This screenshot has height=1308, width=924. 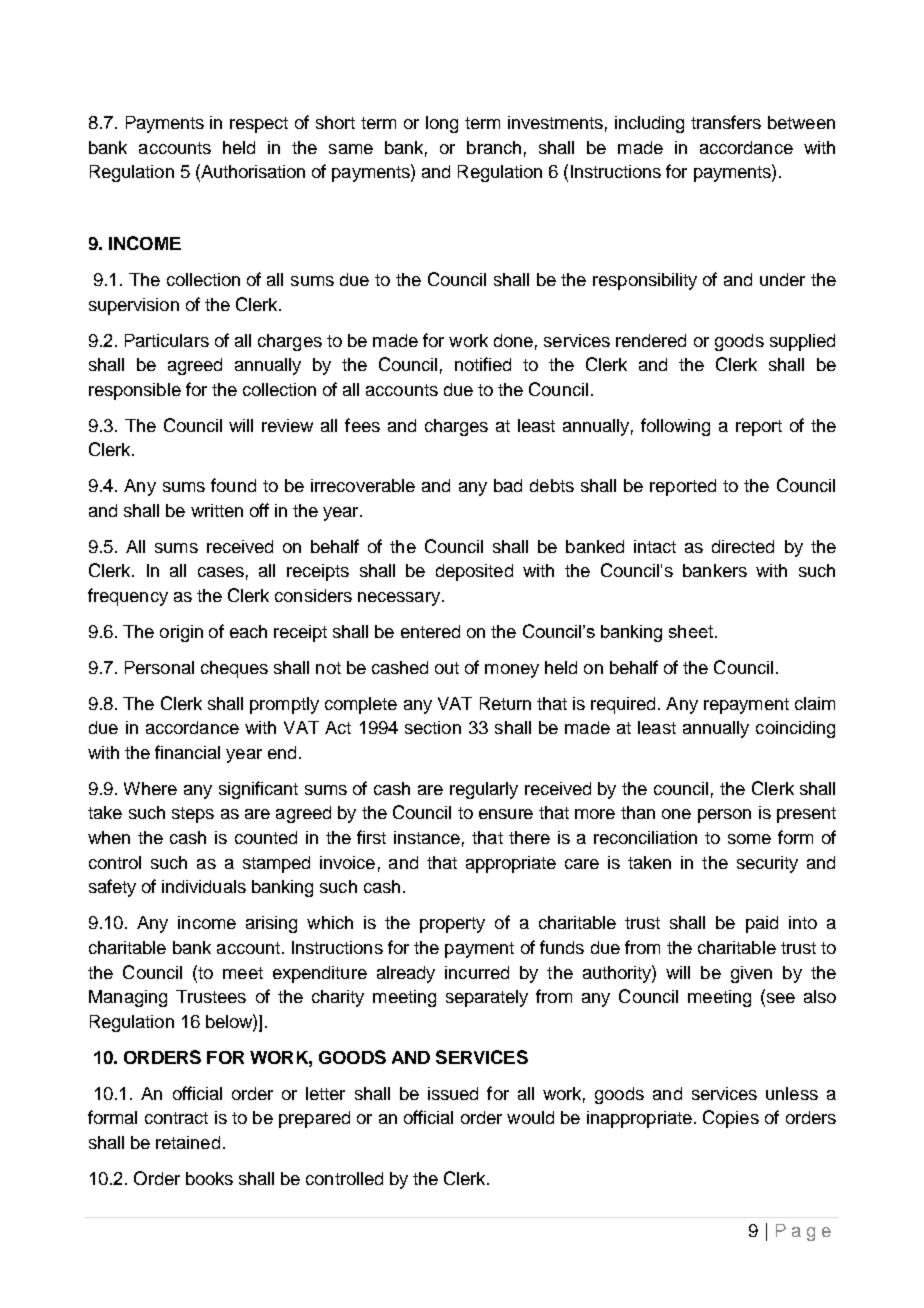 I want to click on branch, so click(x=494, y=147).
